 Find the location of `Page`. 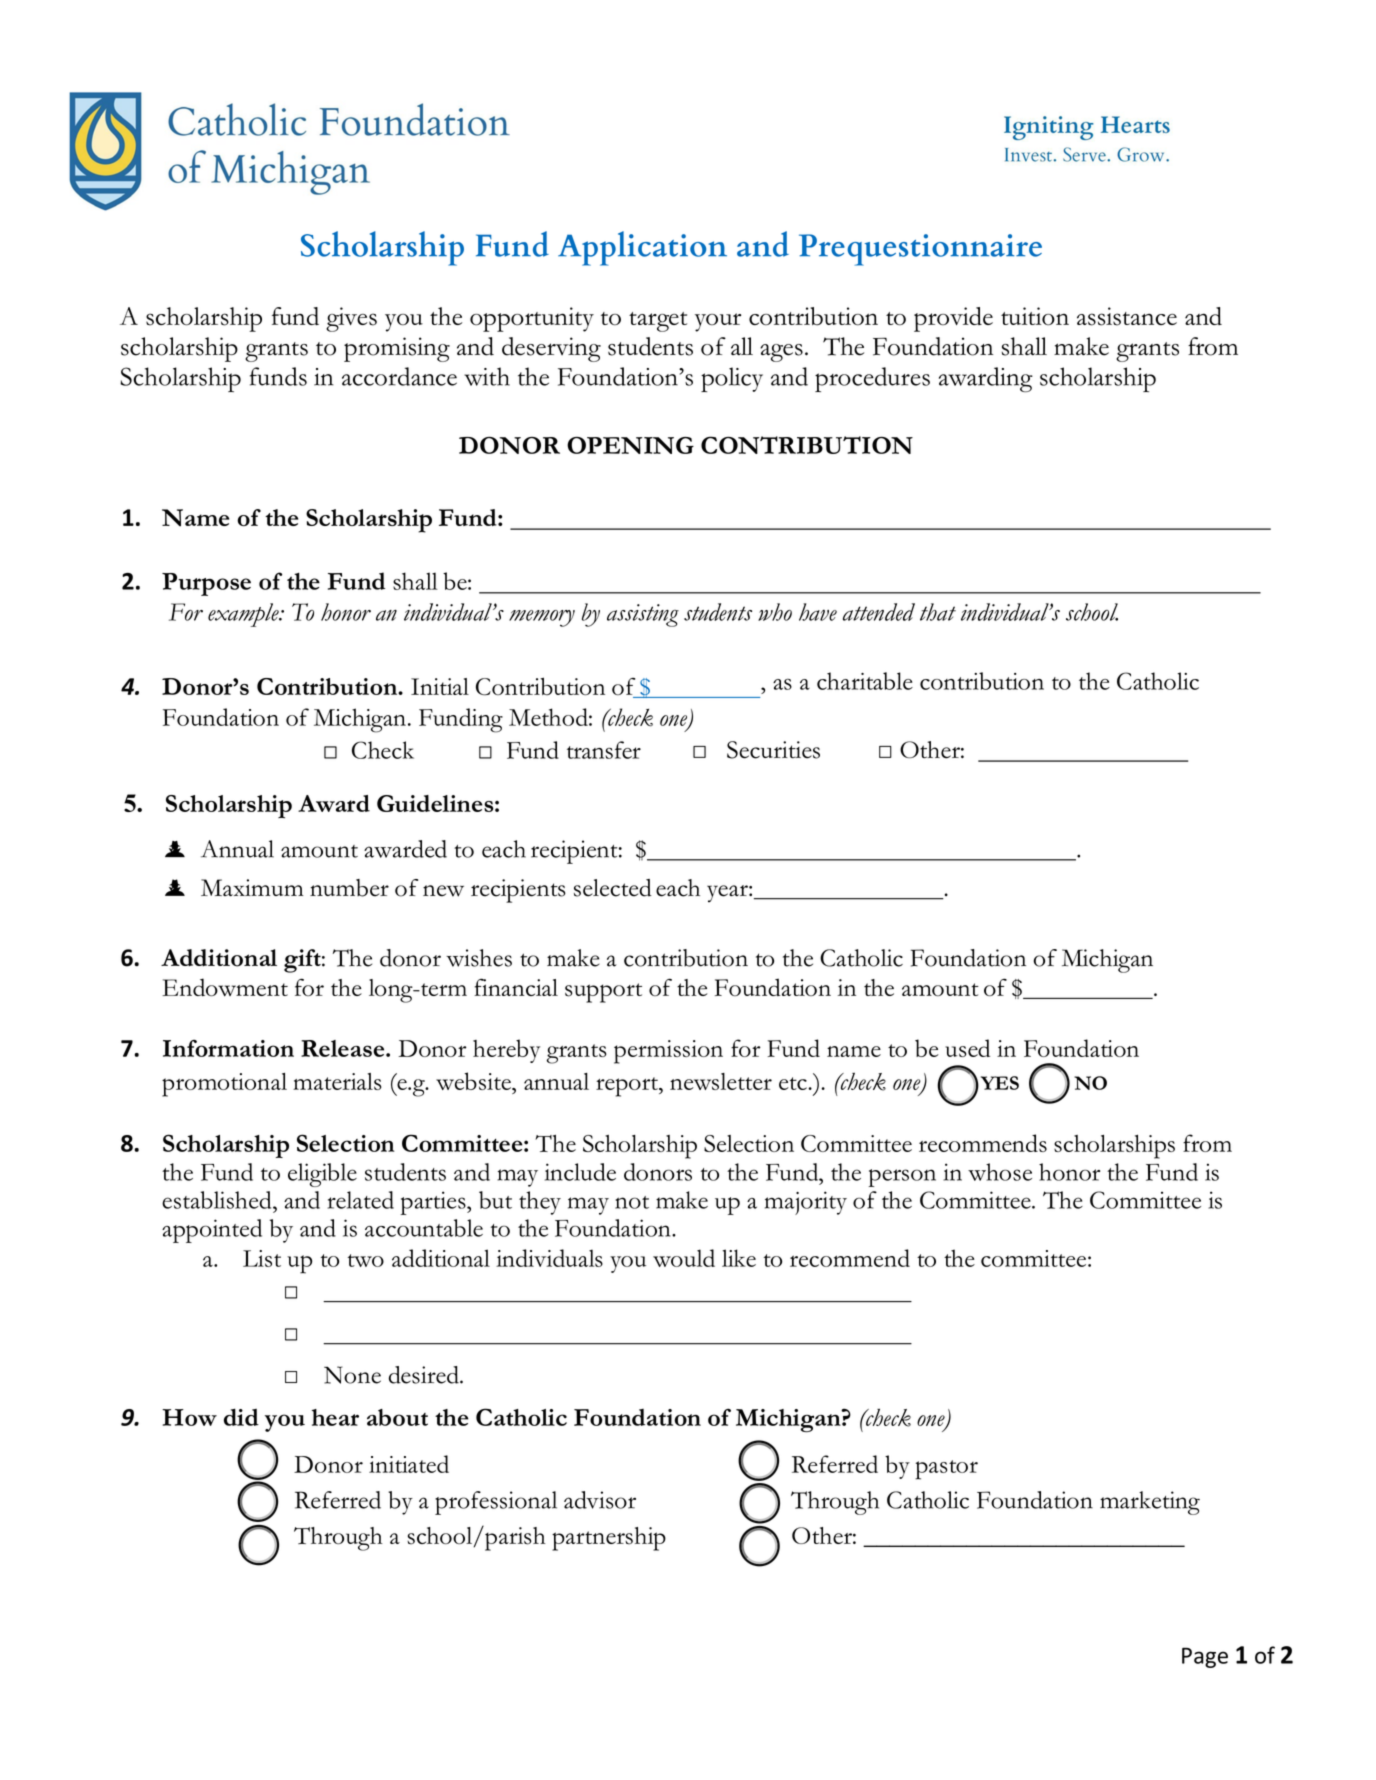

Page is located at coordinates (1205, 1657).
